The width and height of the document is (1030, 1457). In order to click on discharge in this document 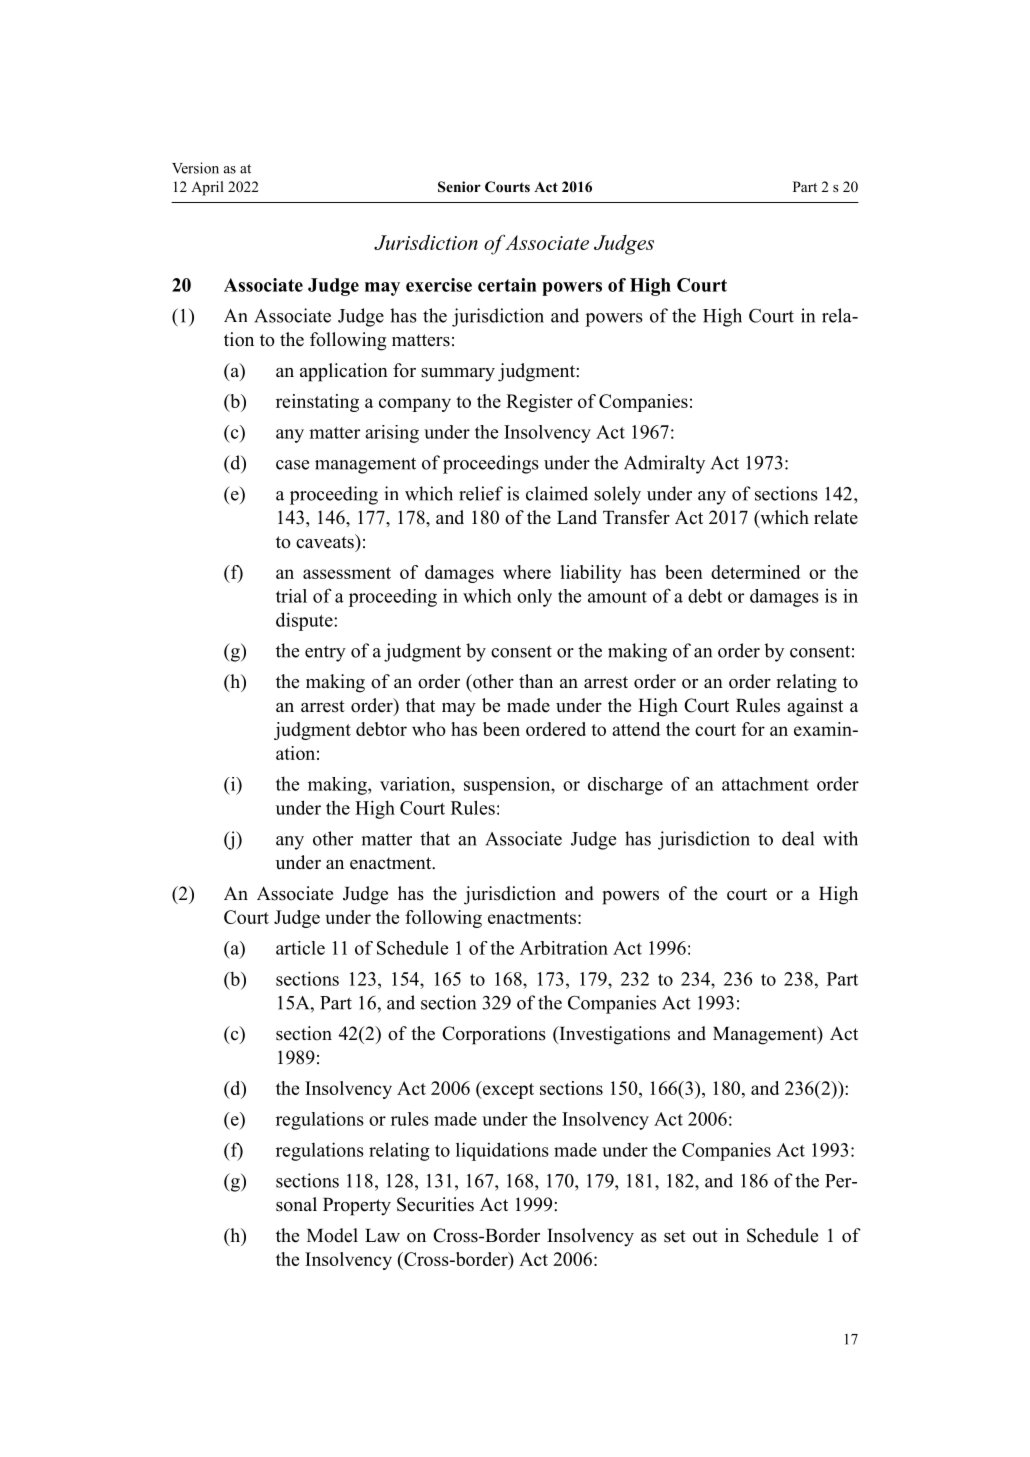, I will do `click(625, 786)`.
